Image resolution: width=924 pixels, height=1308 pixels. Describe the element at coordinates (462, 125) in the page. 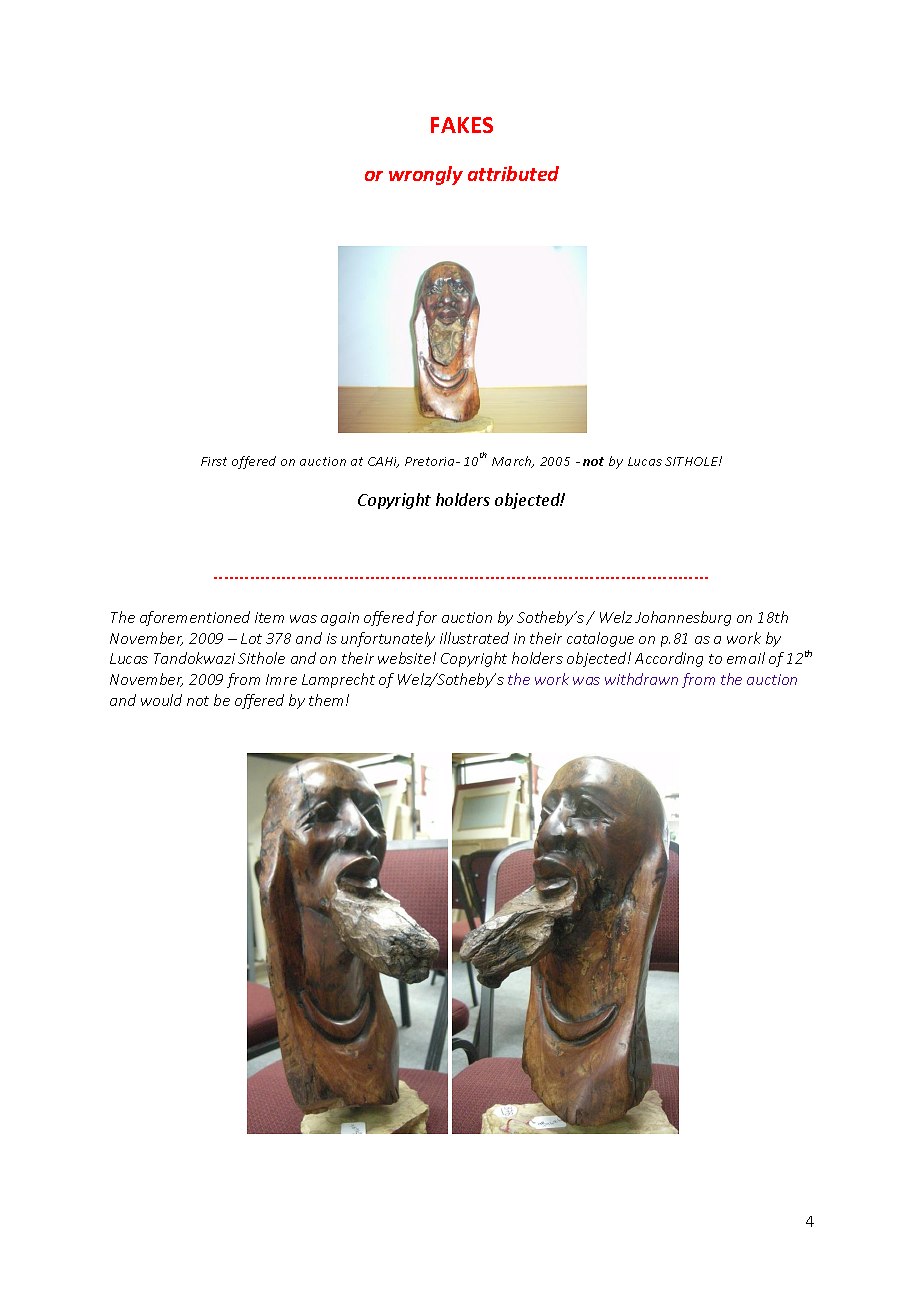

I see `FAKES` at that location.
